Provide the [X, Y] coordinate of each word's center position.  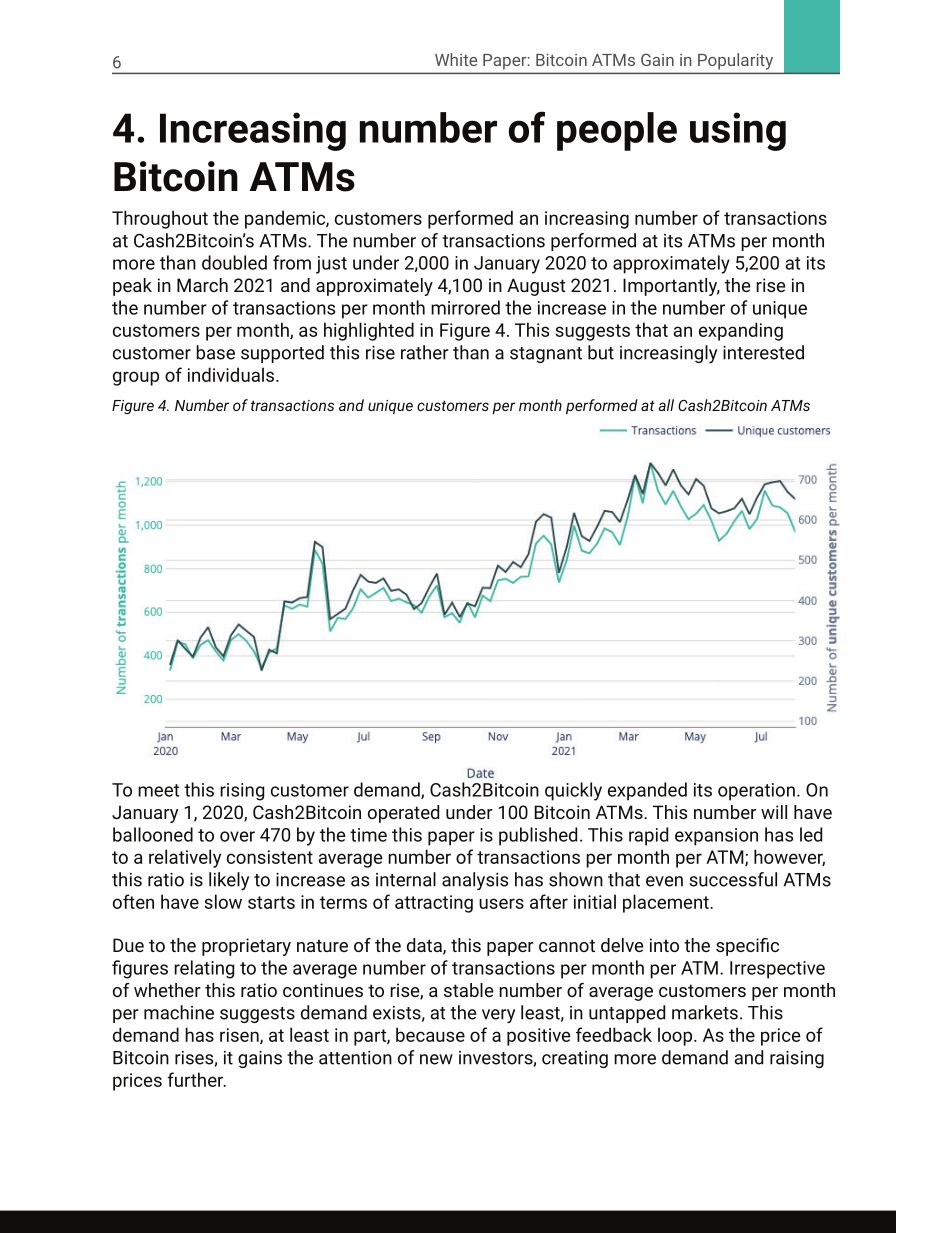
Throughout [160, 219]
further [196, 1079]
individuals [232, 374]
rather [425, 352]
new [436, 1059]
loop [676, 1036]
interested [763, 352]
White [456, 59]
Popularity [735, 61]
